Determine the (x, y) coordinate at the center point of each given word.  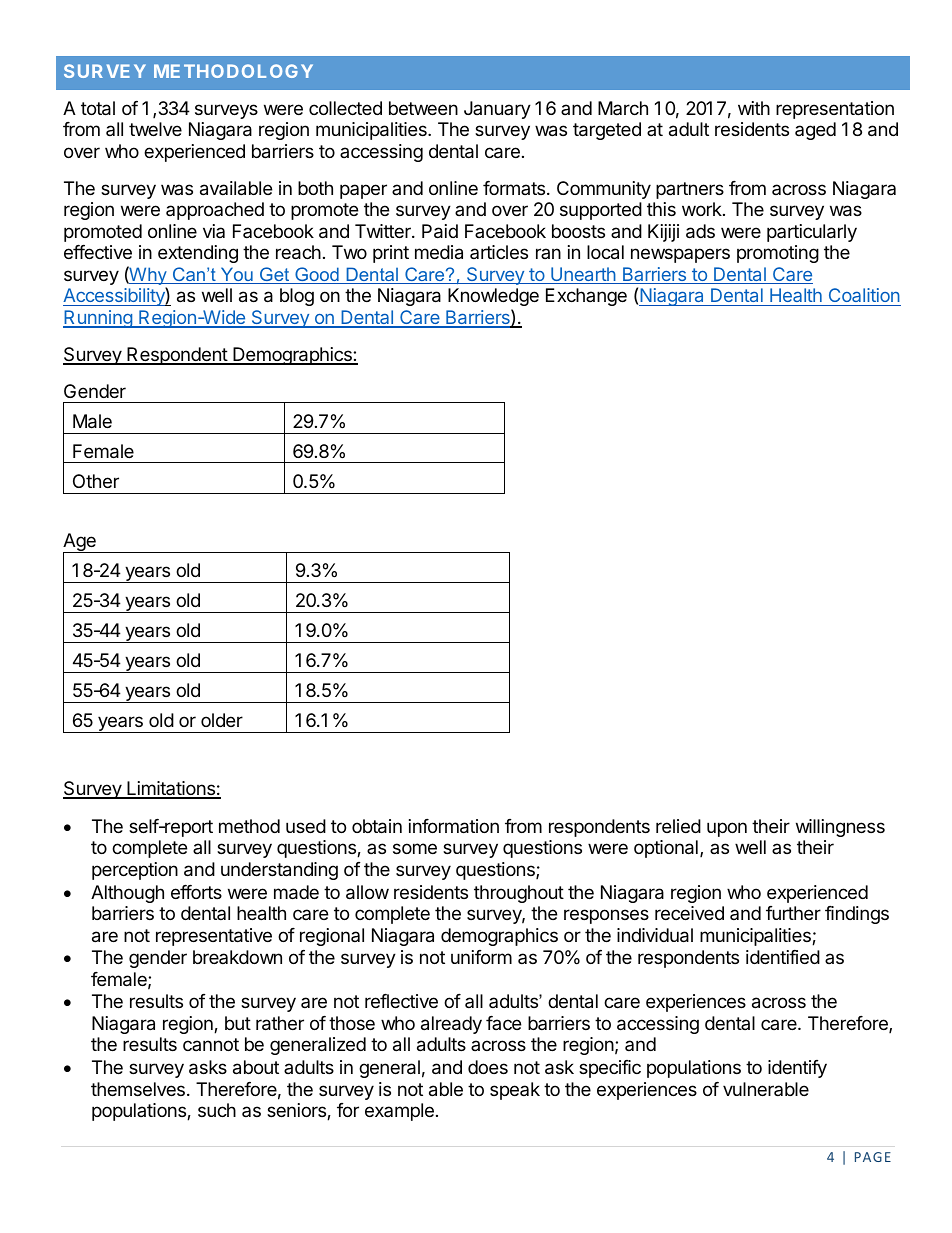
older (222, 720)
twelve (155, 129)
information (454, 826)
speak (515, 1091)
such (217, 1110)
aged (815, 131)
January (497, 110)
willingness (840, 828)
